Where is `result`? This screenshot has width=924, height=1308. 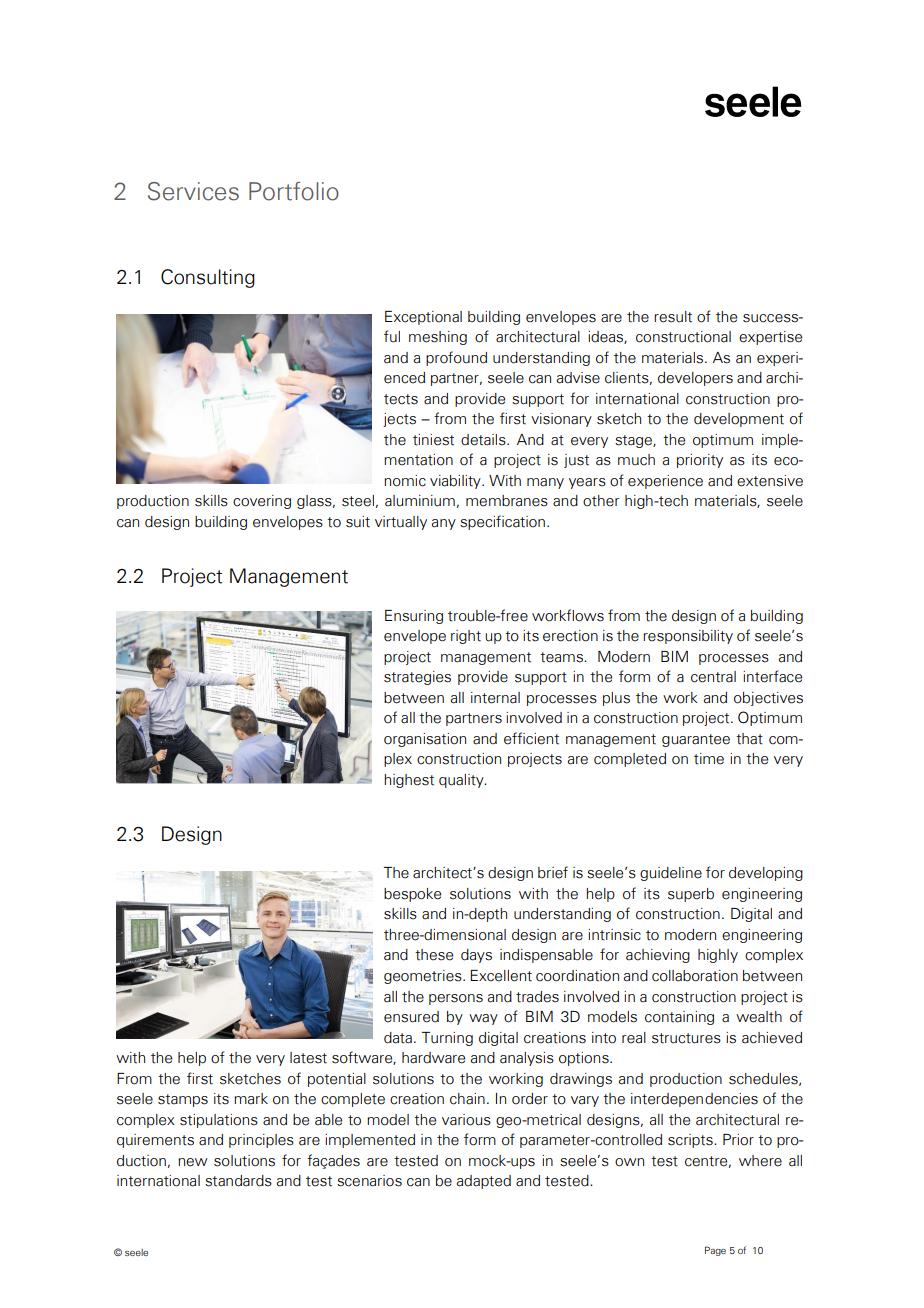
result is located at coordinates (673, 317).
